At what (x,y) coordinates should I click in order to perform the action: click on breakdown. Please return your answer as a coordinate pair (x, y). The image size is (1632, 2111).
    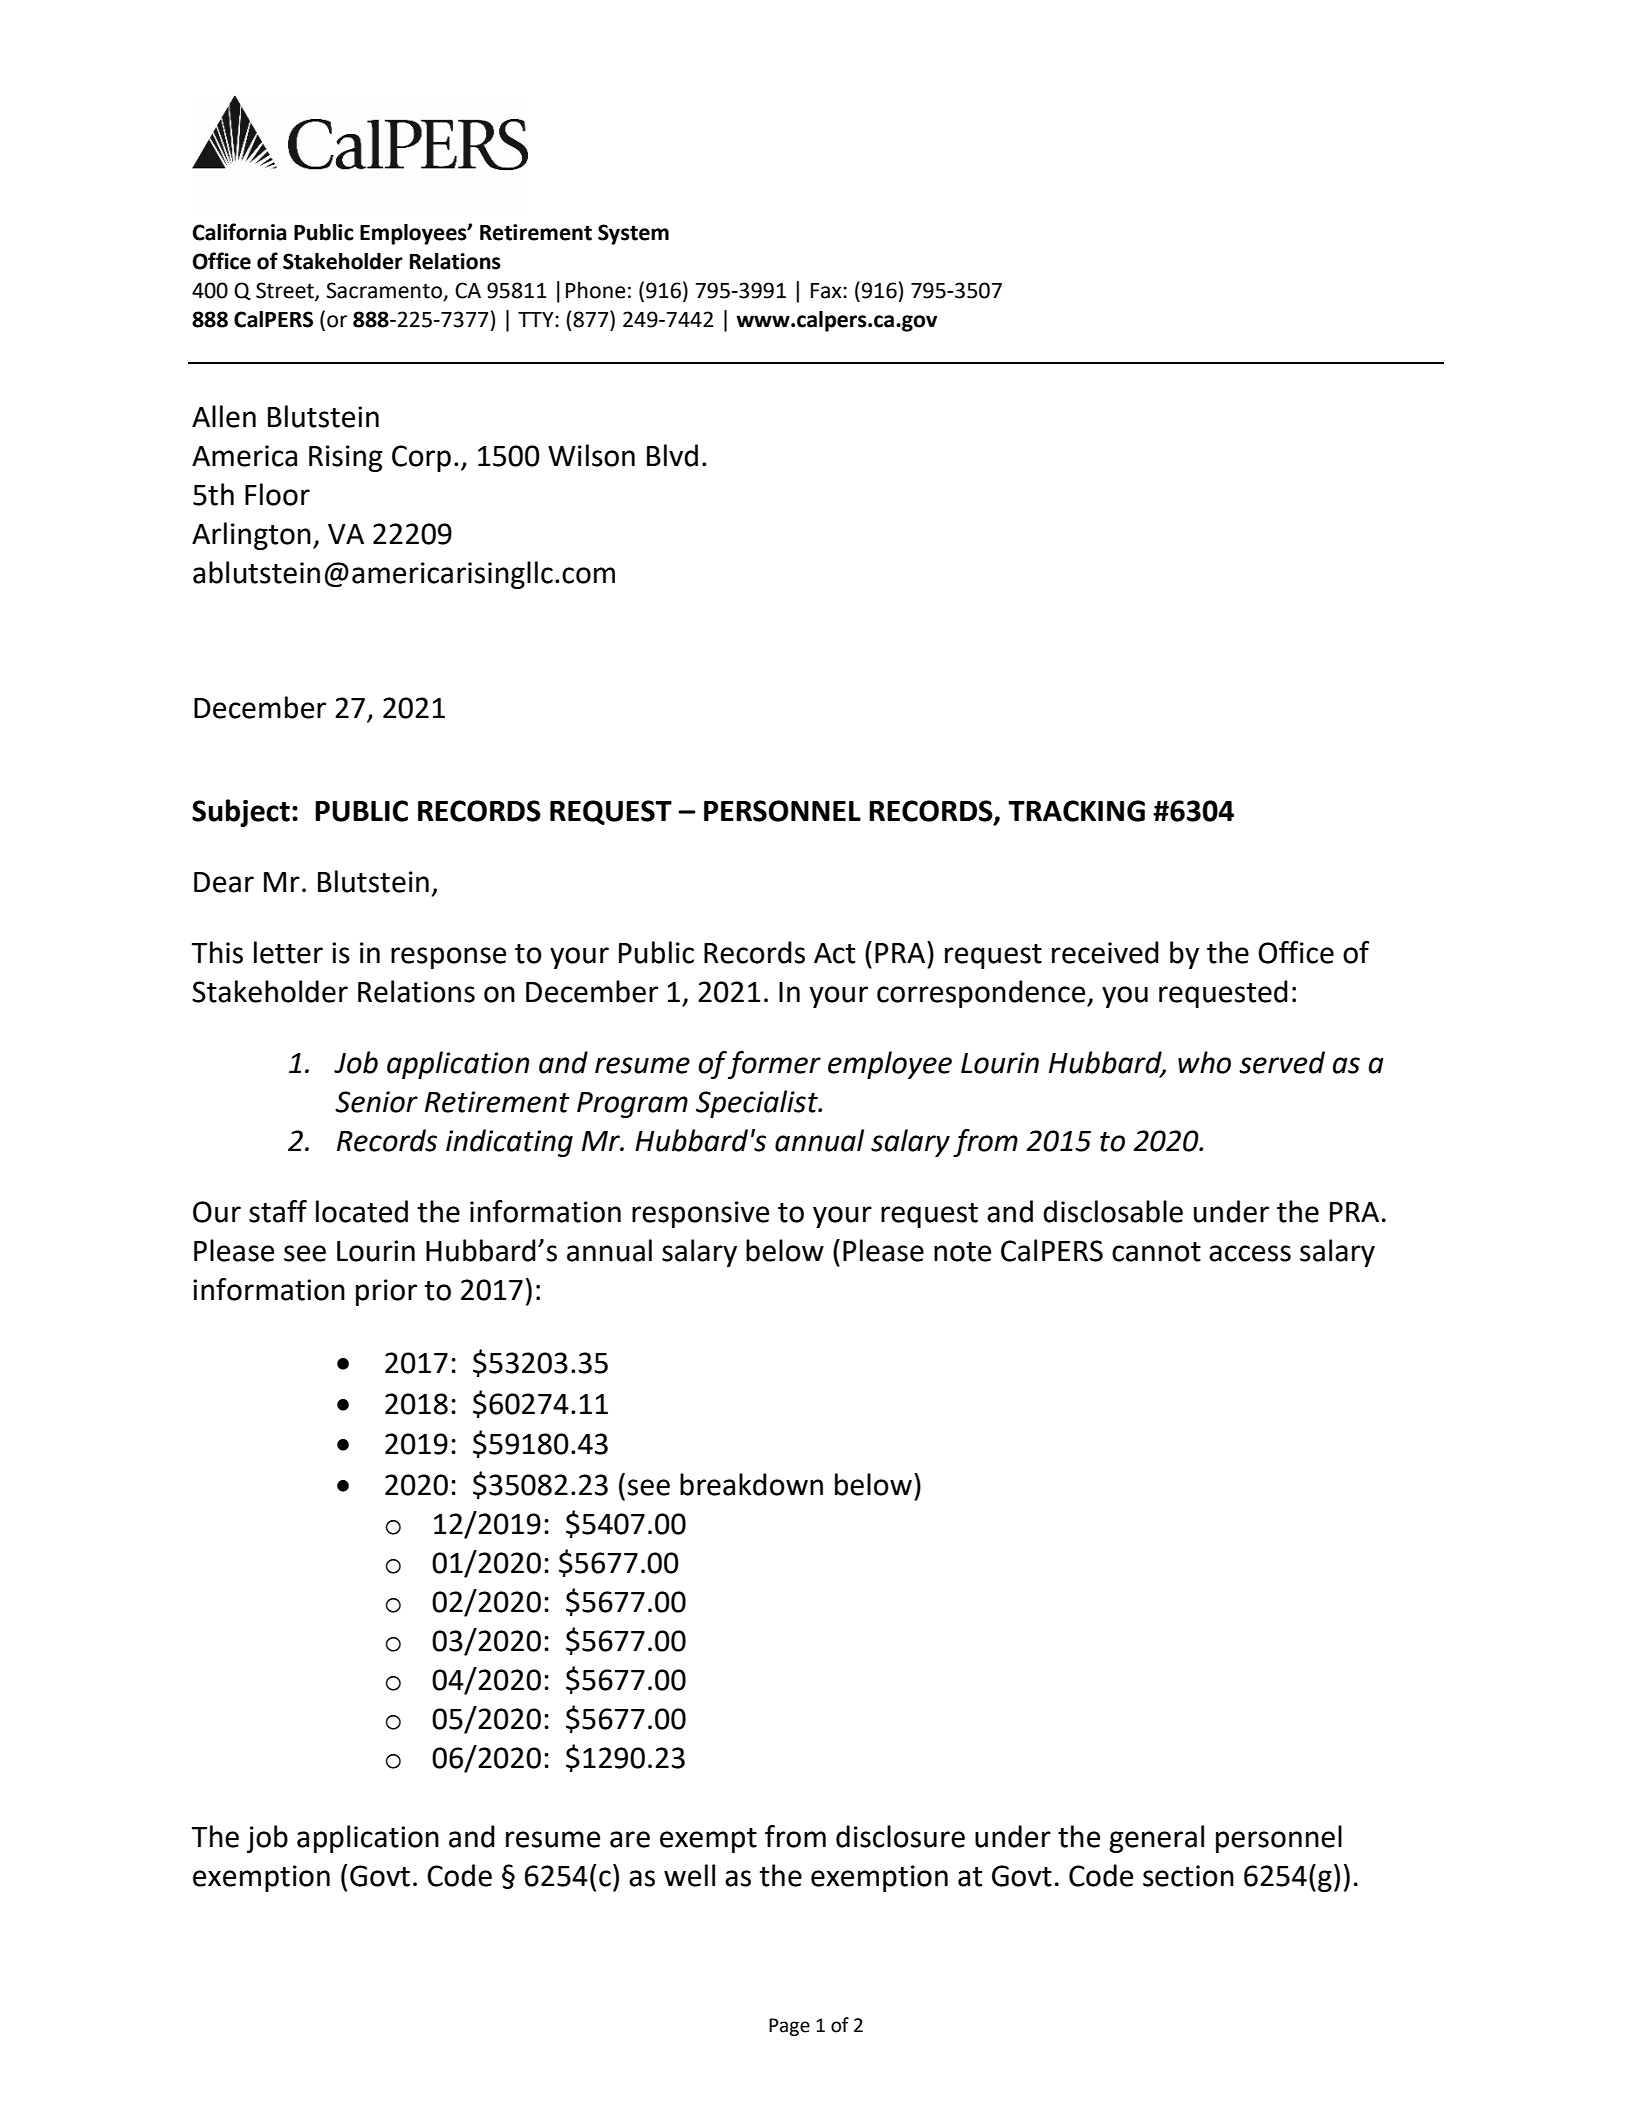
    Looking at the image, I should click on (751, 1484).
